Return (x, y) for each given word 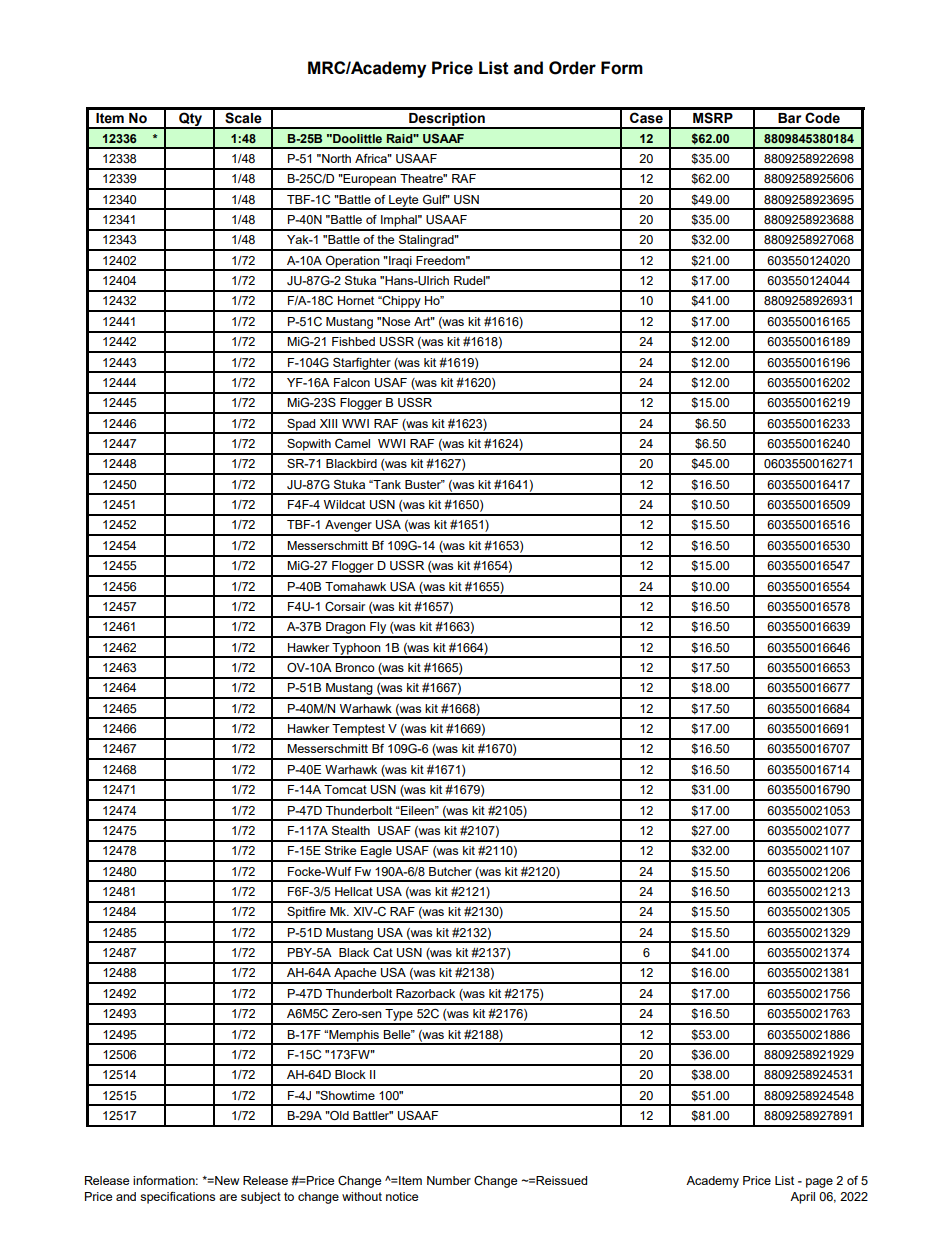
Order (572, 68)
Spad (301, 426)
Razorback (425, 993)
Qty (190, 121)
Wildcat (344, 504)
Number (449, 1180)
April (802, 1198)
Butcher (450, 871)
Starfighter (362, 365)
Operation (353, 263)
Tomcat (345, 789)
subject (261, 1198)
